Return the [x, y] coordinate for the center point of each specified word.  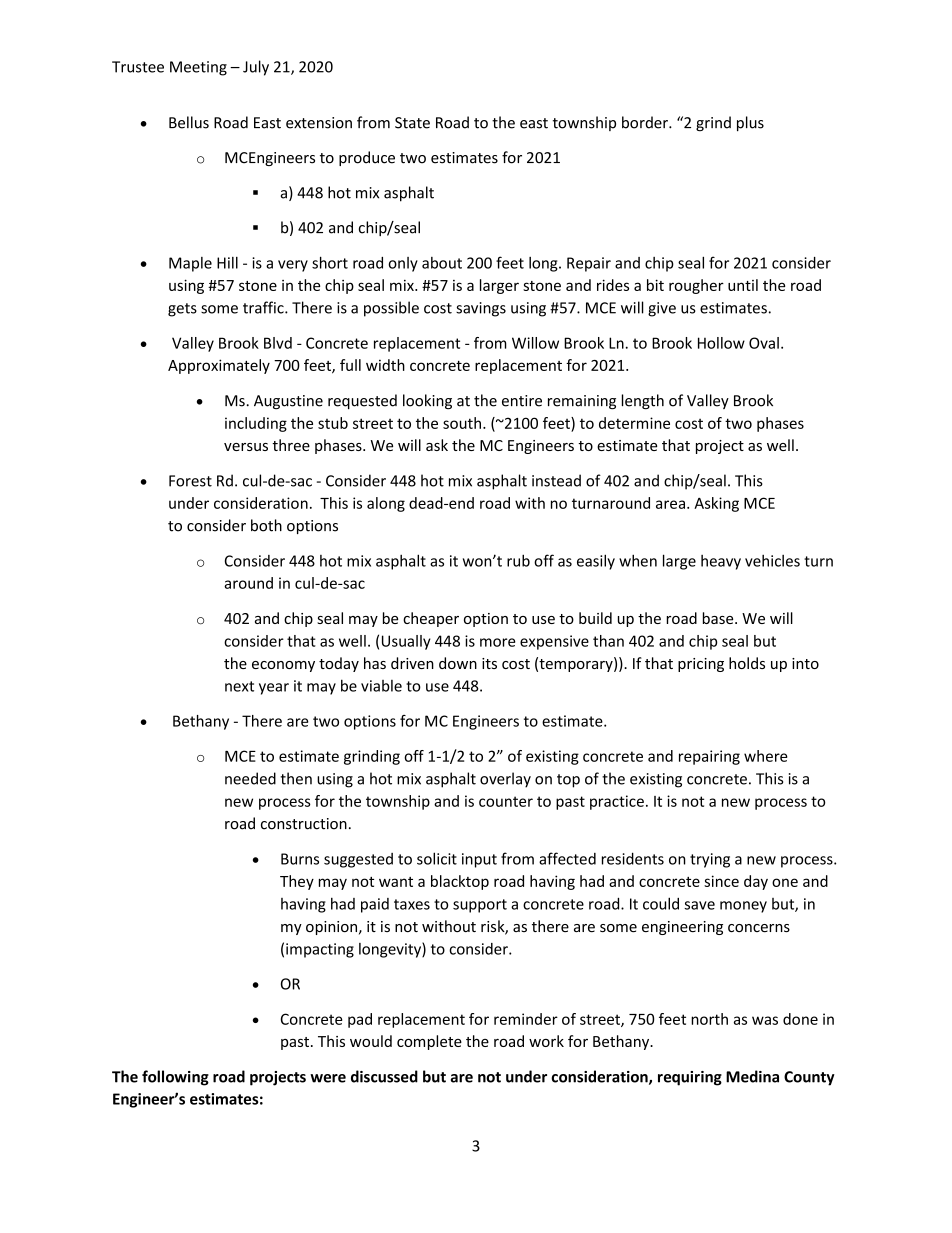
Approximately [219, 366]
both [266, 525]
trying [710, 860]
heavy [721, 562]
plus [750, 124]
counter [506, 801]
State [412, 123]
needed [250, 778]
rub [518, 560]
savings [481, 309]
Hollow [721, 343]
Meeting [198, 68]
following [175, 1078]
